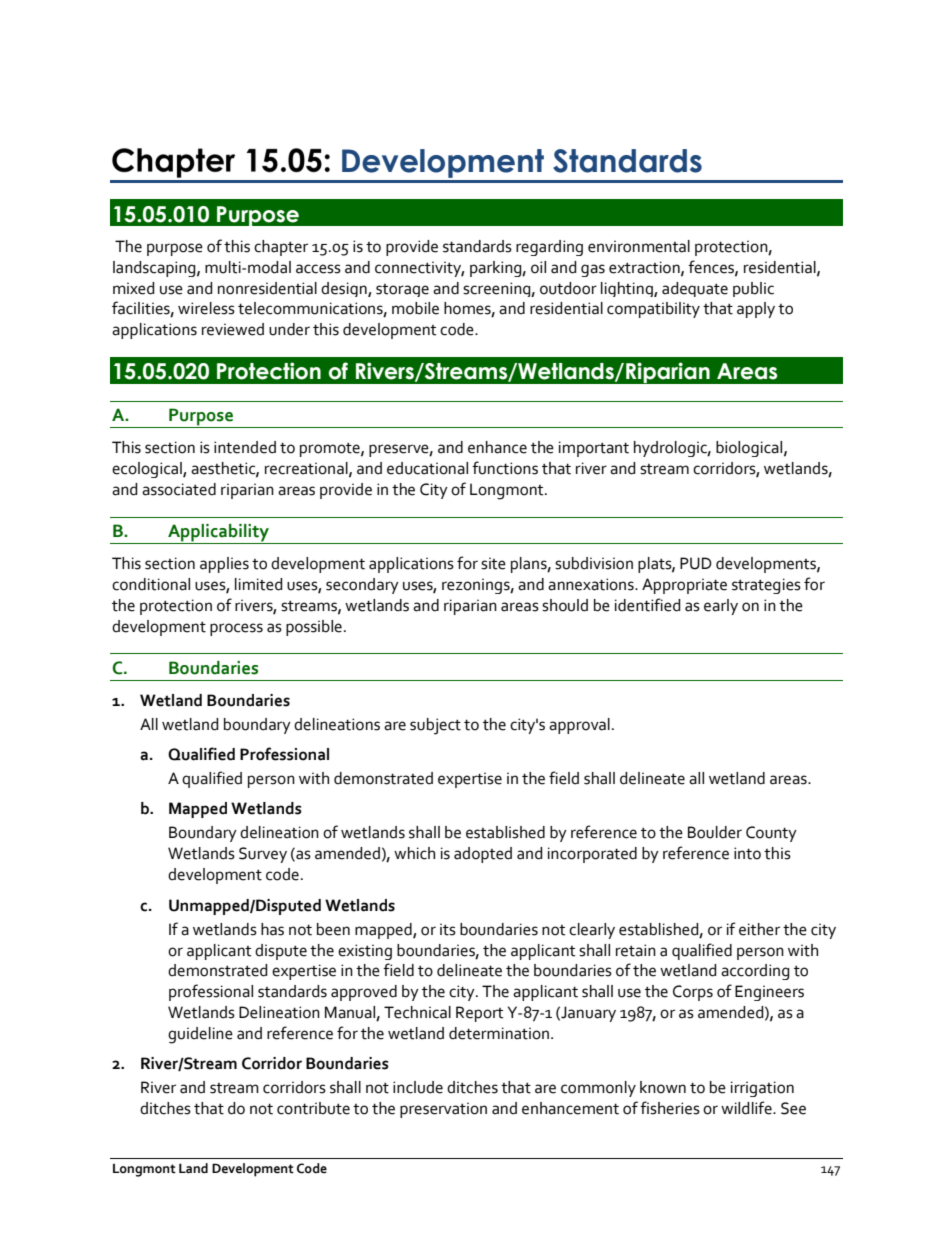  Describe the element at coordinates (402, 290) in the document. I see `storage` at that location.
